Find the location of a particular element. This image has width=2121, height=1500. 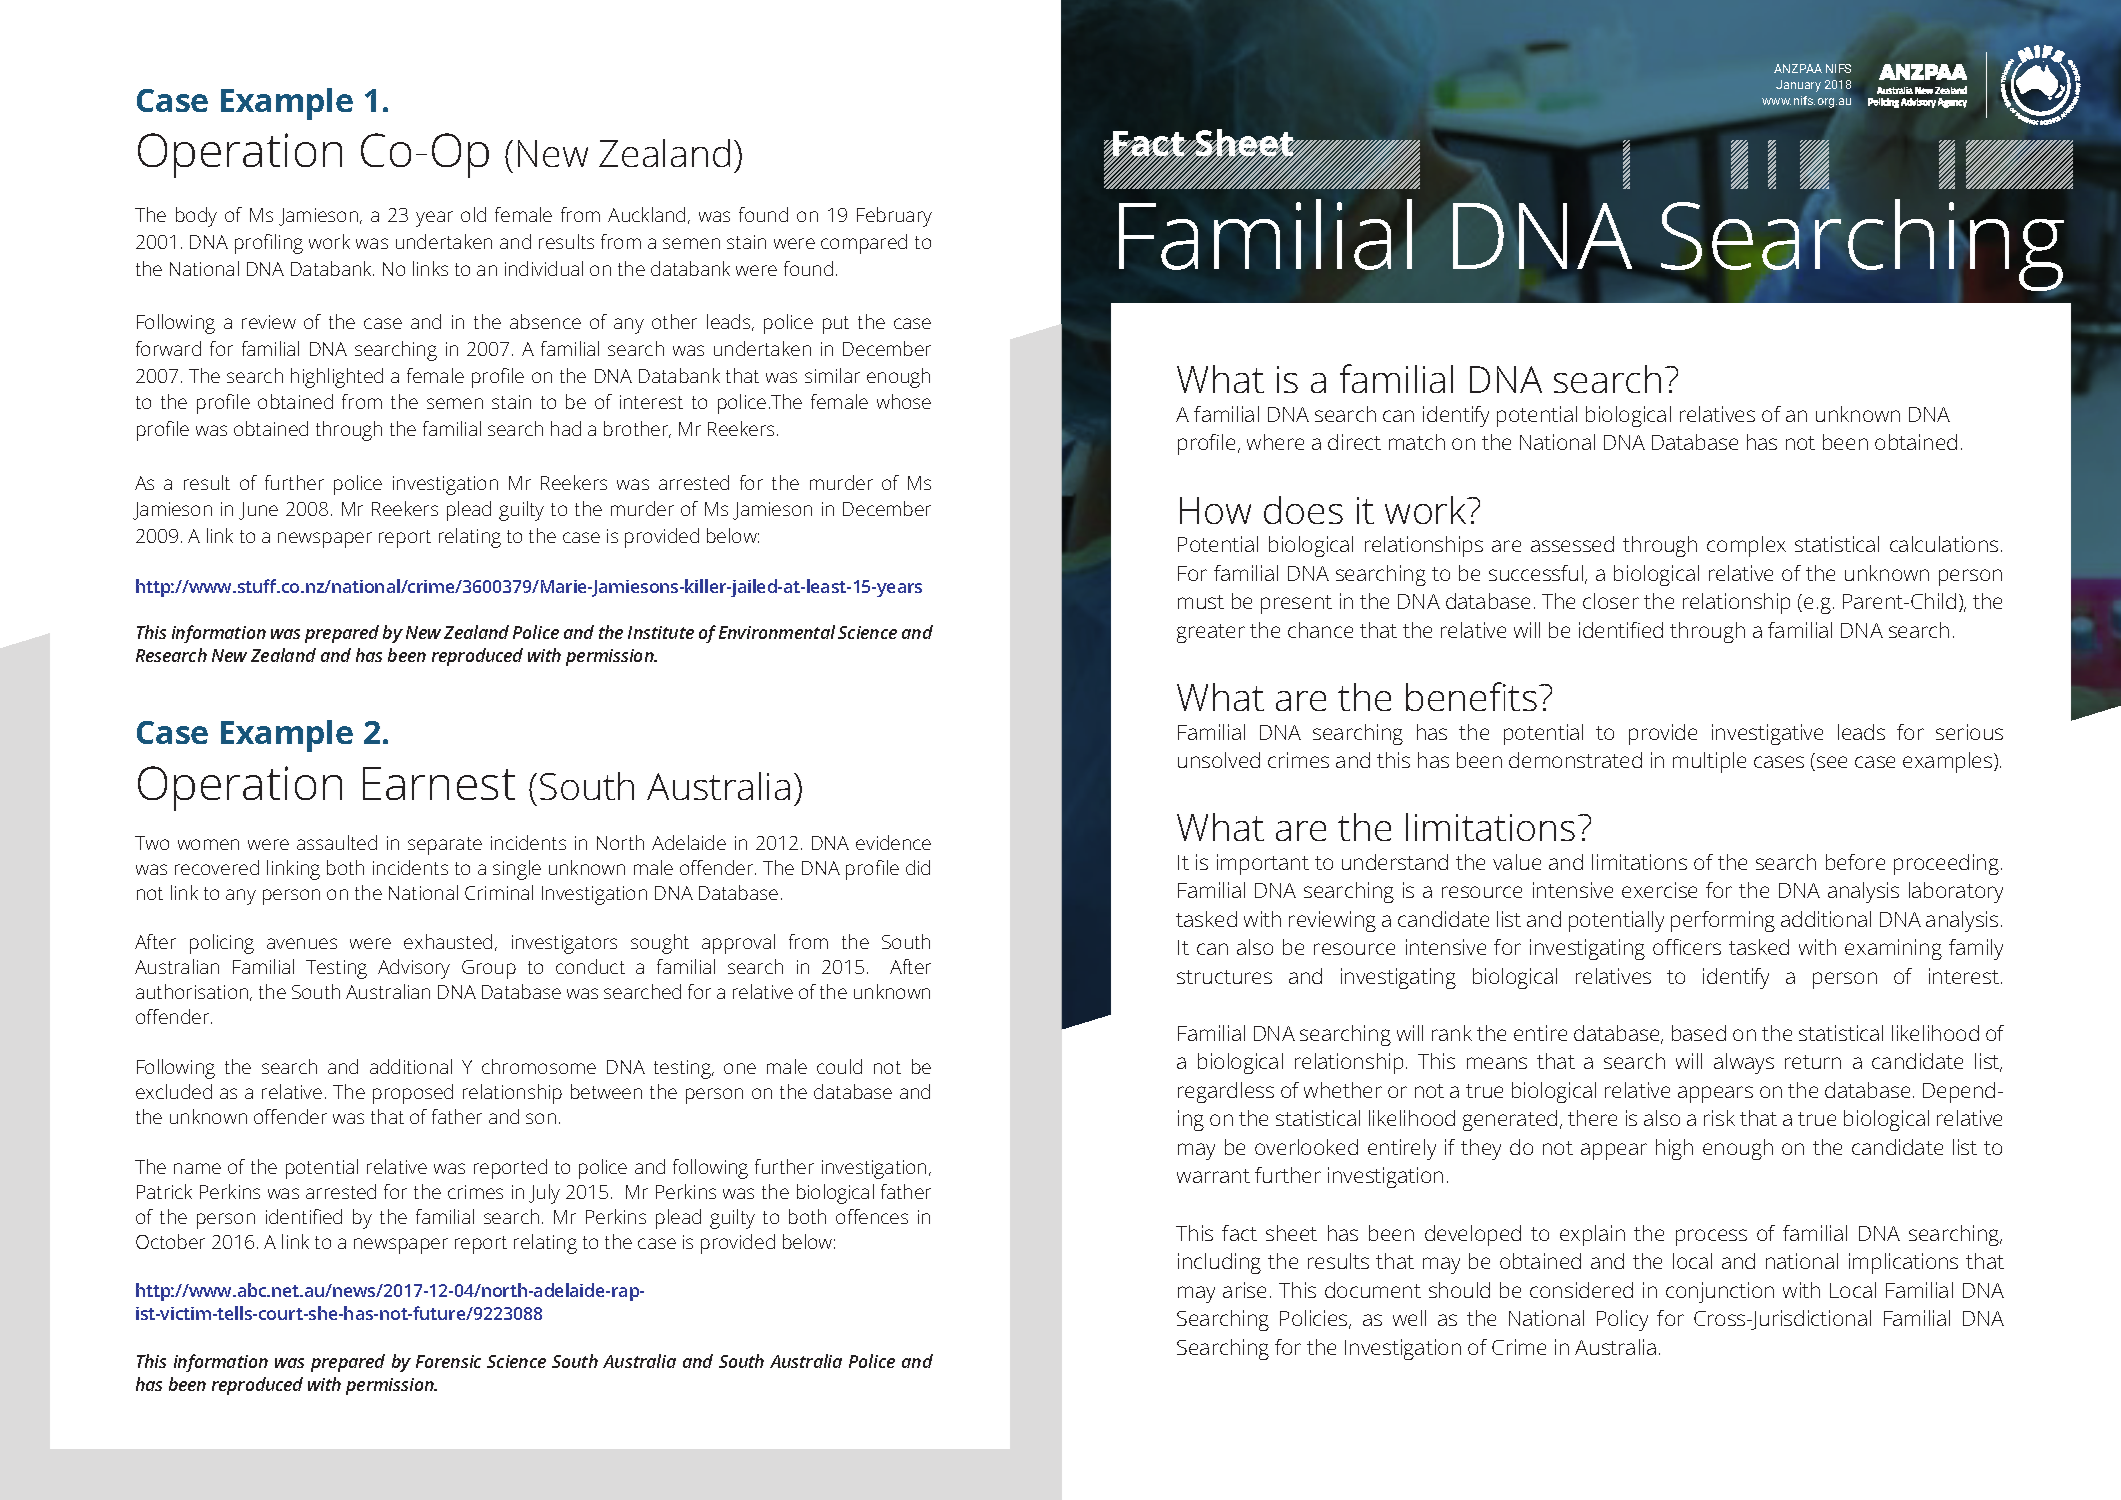

whose is located at coordinates (904, 401).
